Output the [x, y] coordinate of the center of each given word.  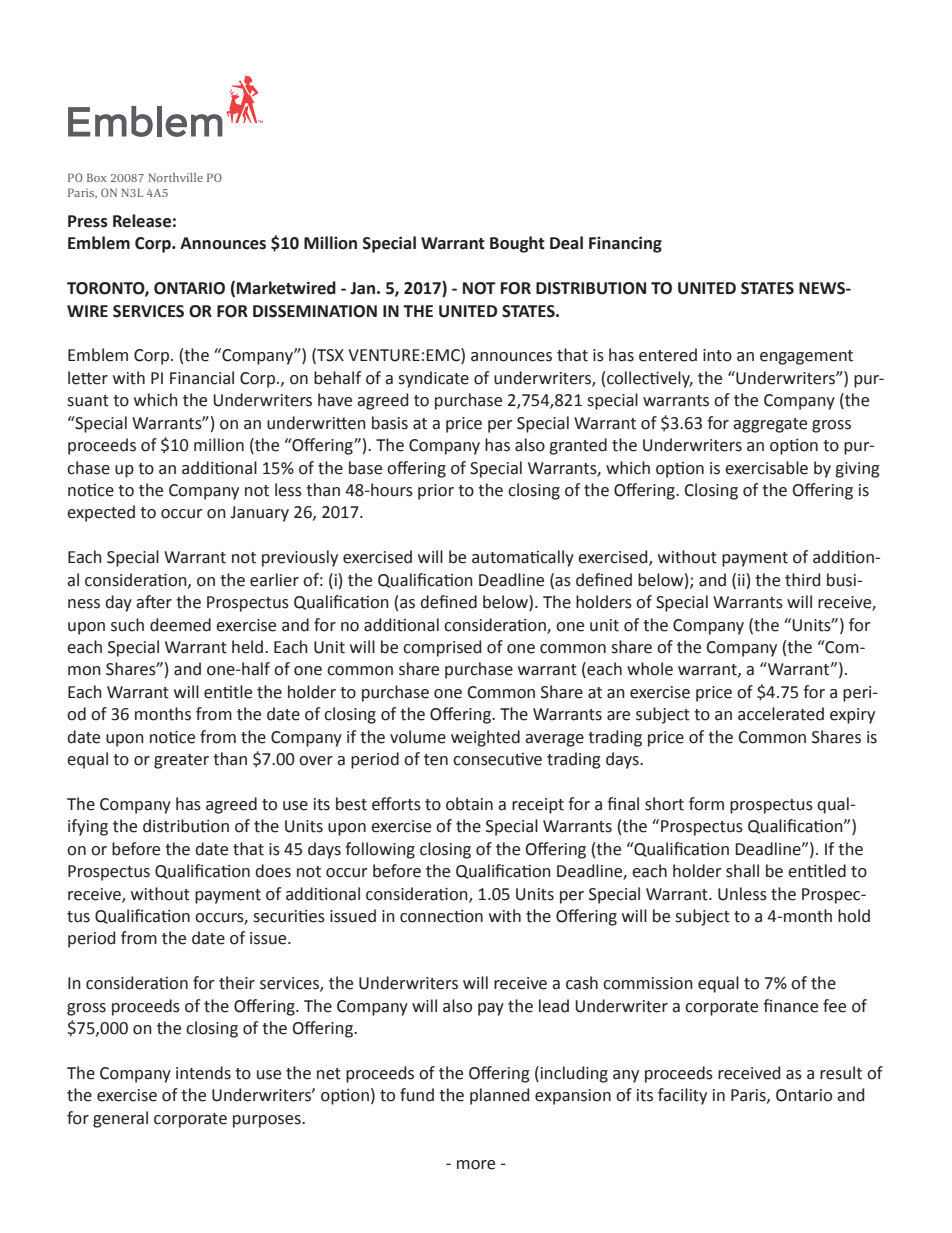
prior [436, 492]
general [120, 1119]
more [476, 1165]
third [802, 580]
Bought [517, 244]
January [259, 514]
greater [181, 761]
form [706, 804]
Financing [625, 244]
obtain [469, 804]
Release [142, 221]
